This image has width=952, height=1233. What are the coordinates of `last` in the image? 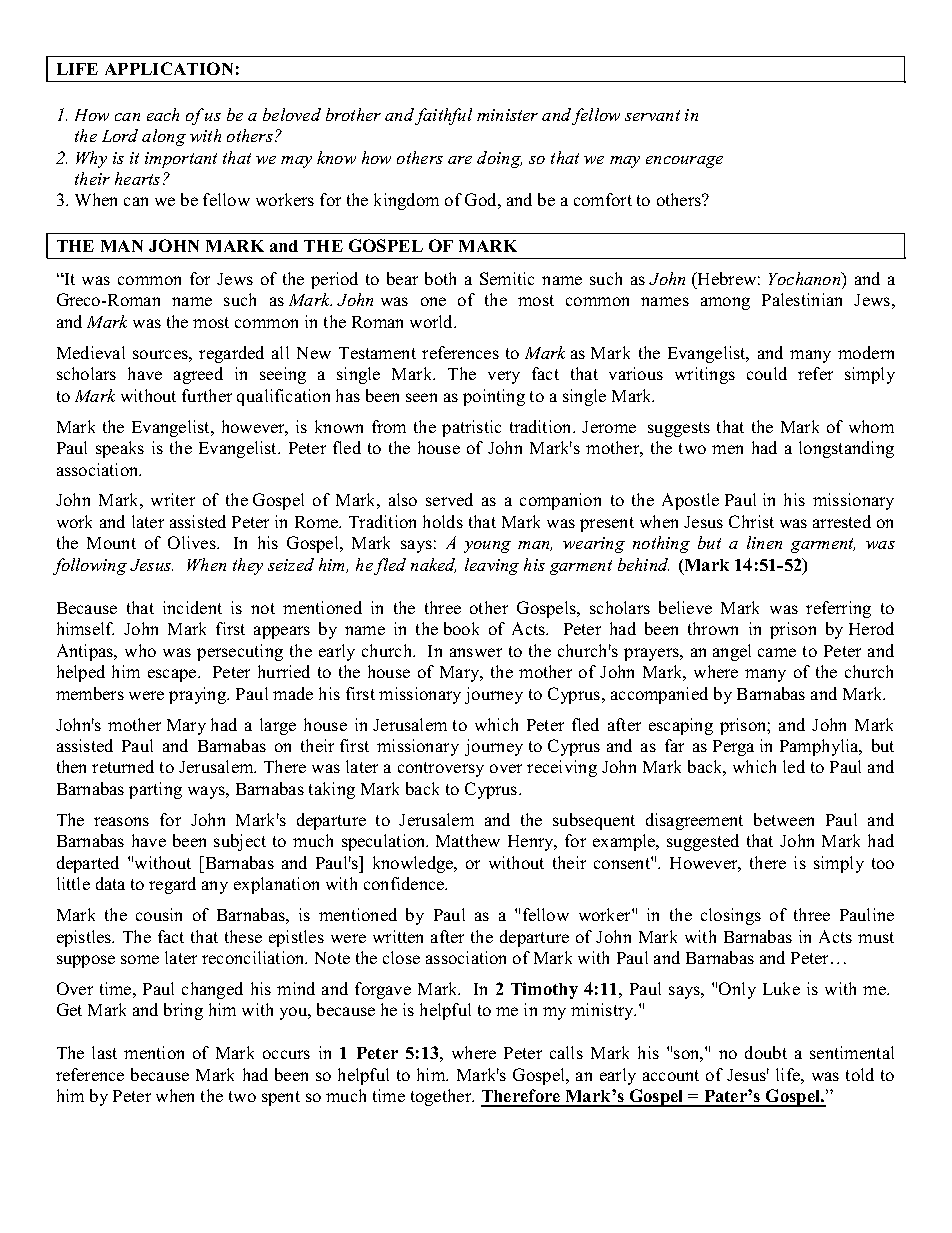 It's located at (104, 1052).
